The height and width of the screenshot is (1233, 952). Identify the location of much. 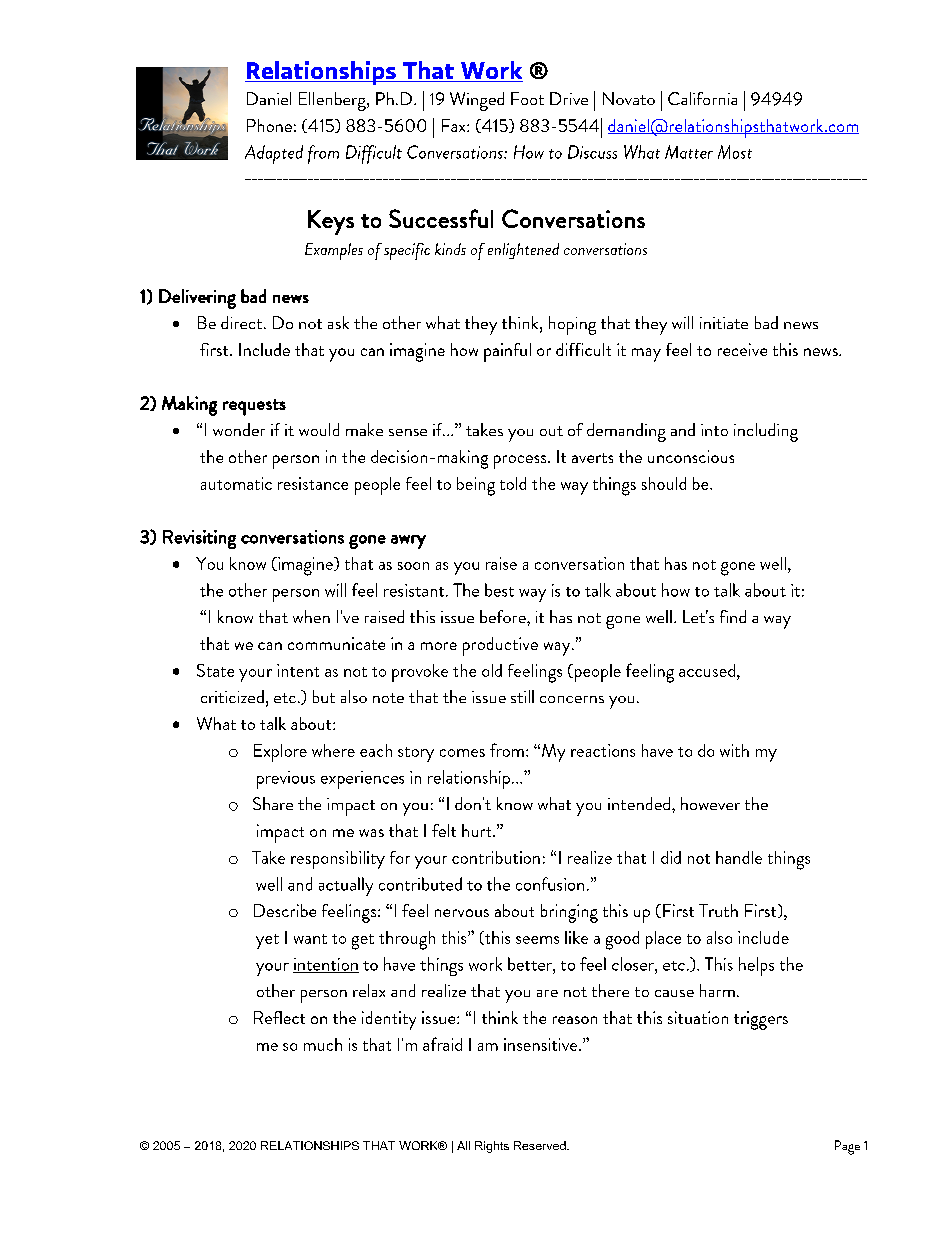
(323, 1044).
